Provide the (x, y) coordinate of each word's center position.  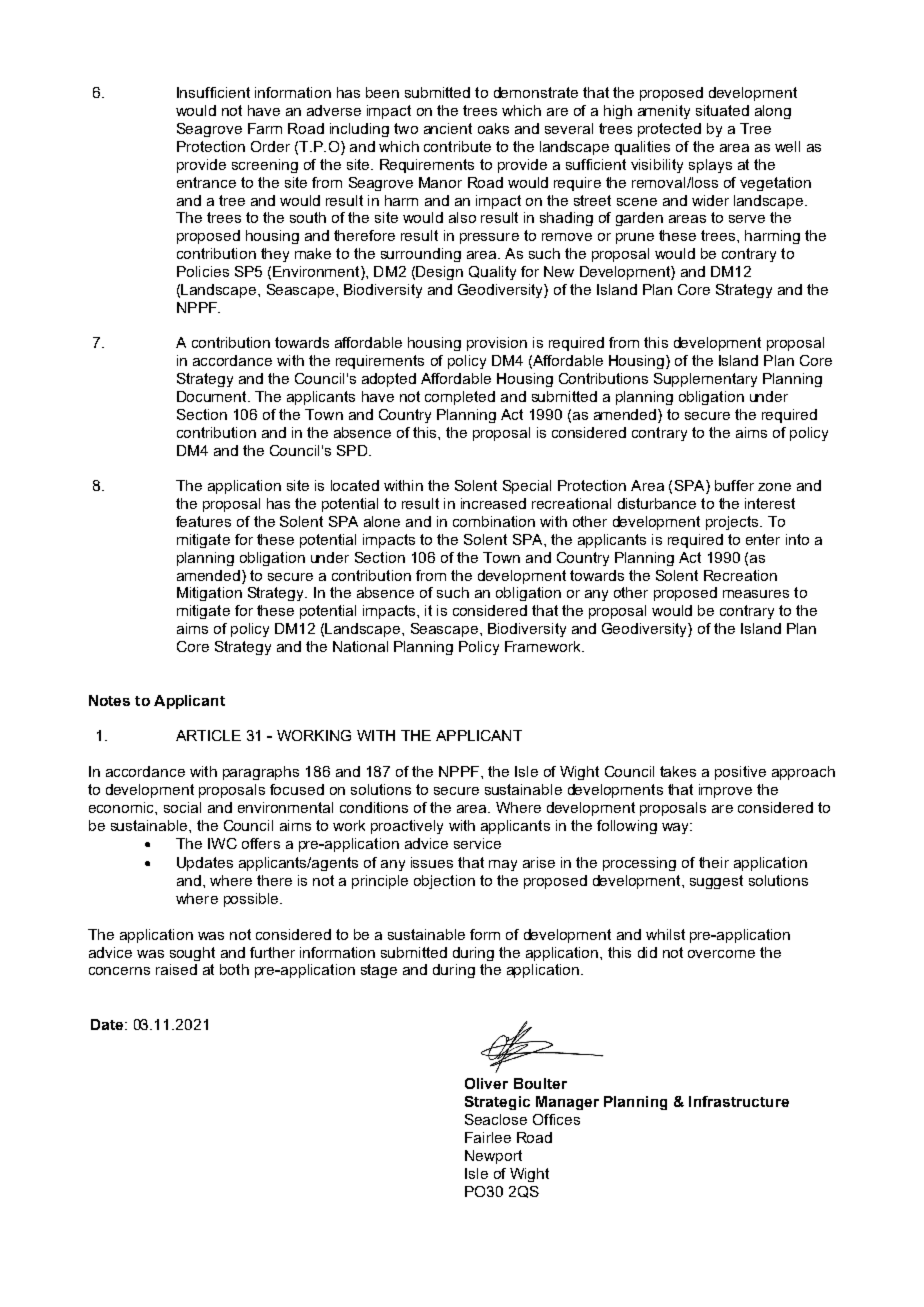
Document (213, 396)
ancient (448, 128)
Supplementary (705, 380)
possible (252, 900)
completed (460, 398)
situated (722, 110)
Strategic (497, 1103)
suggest (716, 882)
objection (444, 882)
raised (176, 969)
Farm (265, 128)
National (360, 646)
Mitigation (209, 594)
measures (756, 594)
